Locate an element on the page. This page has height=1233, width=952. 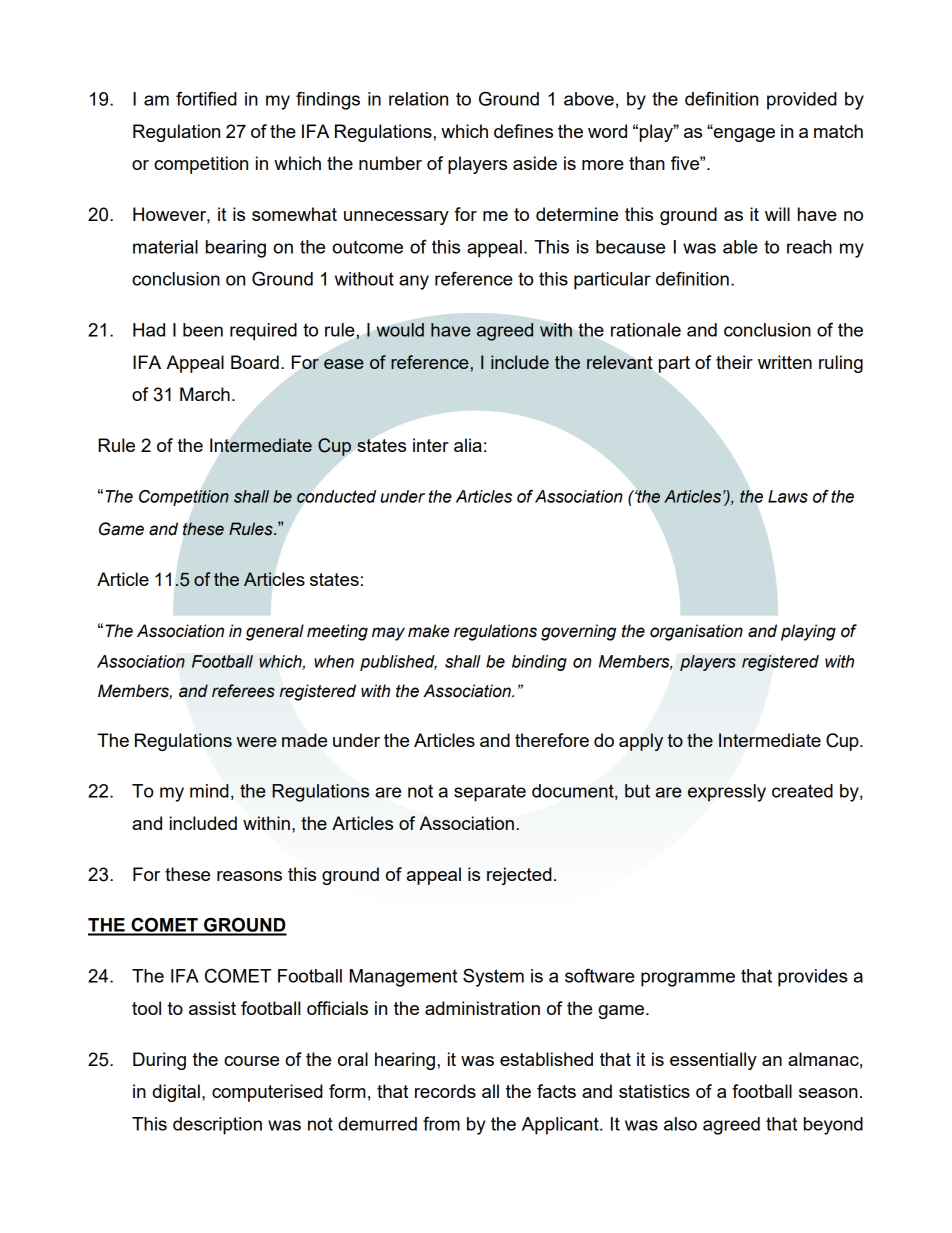
alia is located at coordinates (468, 445).
